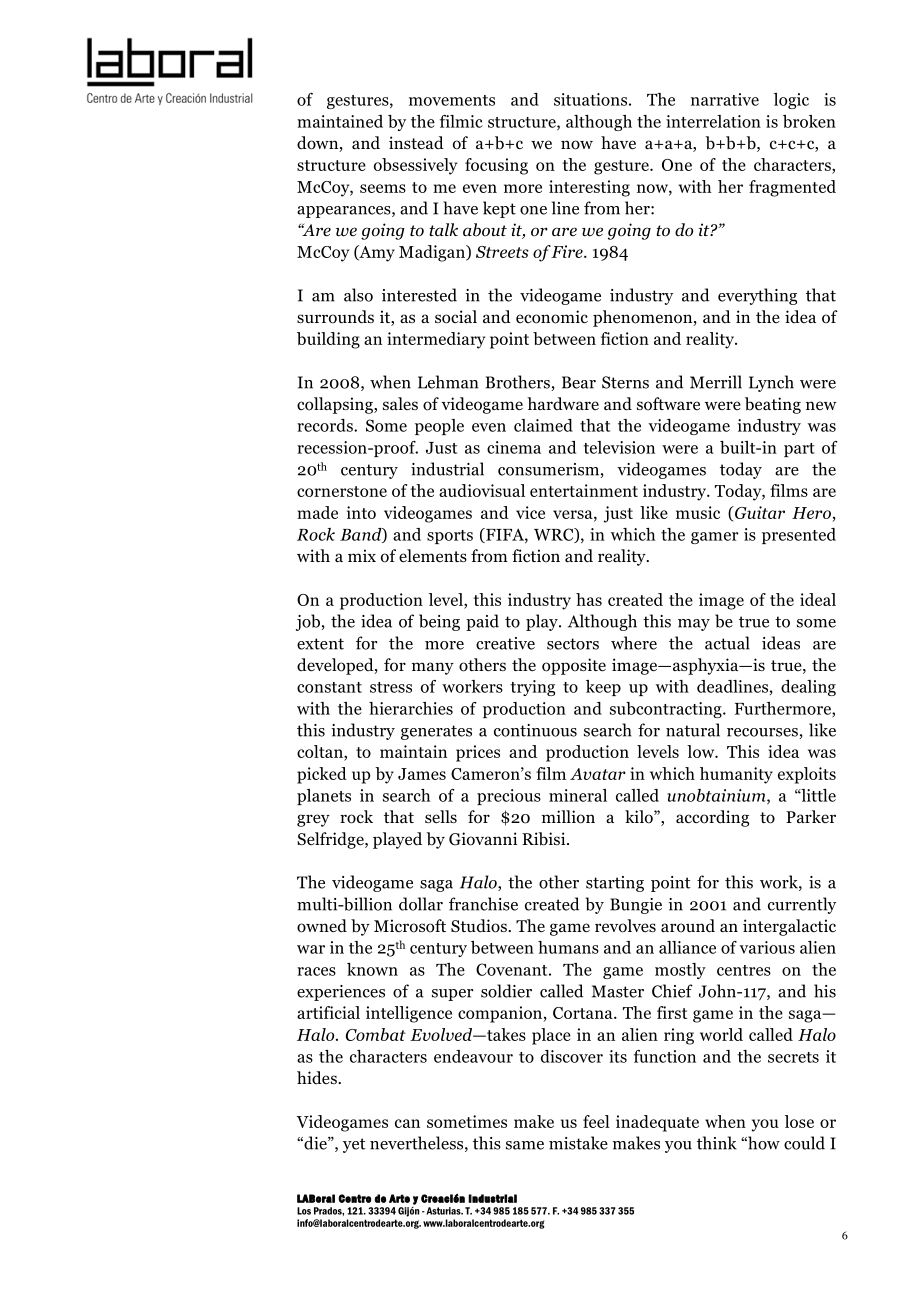 Image resolution: width=924 pixels, height=1308 pixels. Describe the element at coordinates (791, 101) in the screenshot. I see `logic` at that location.
